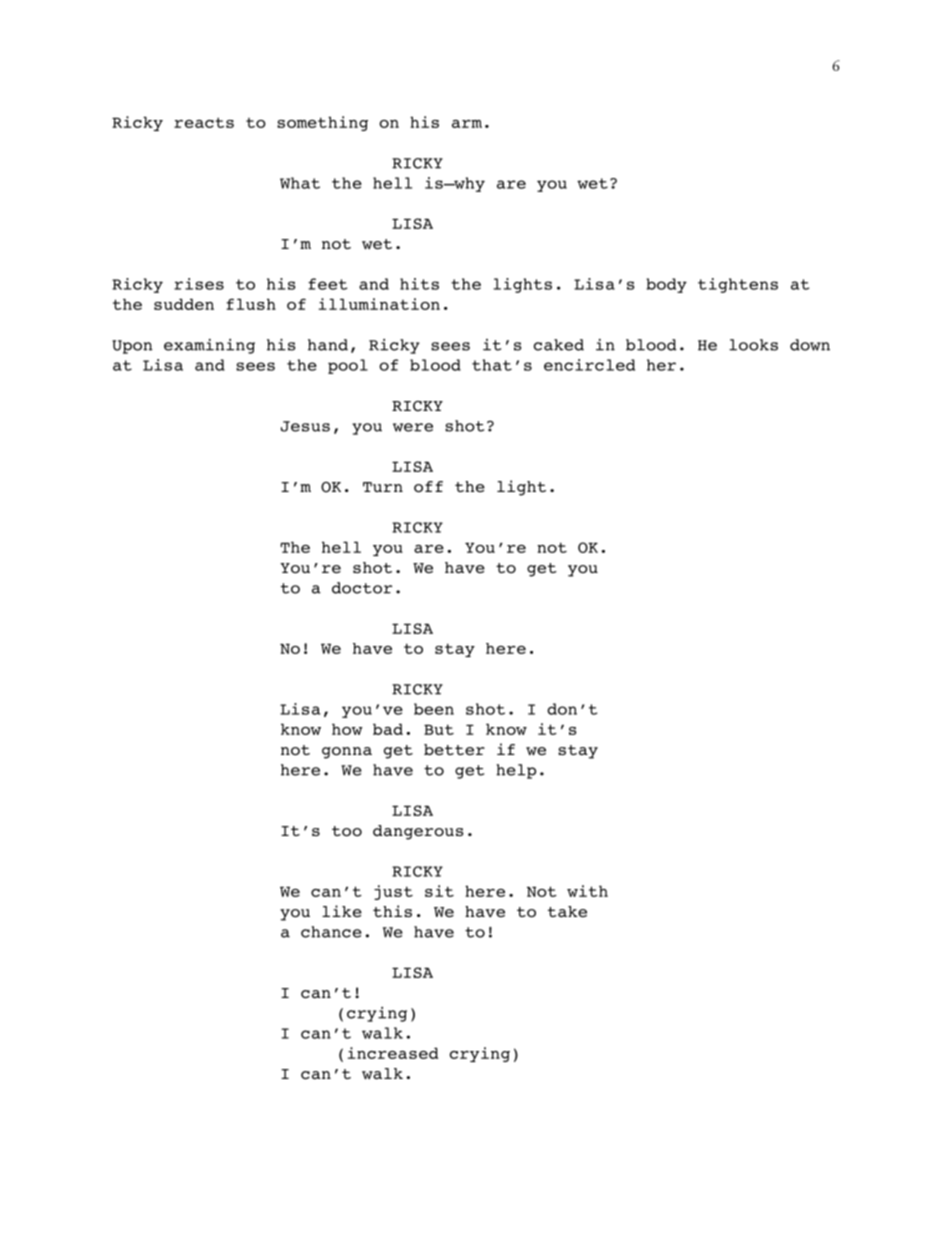  Describe the element at coordinates (347, 831) in the image. I see `too` at that location.
